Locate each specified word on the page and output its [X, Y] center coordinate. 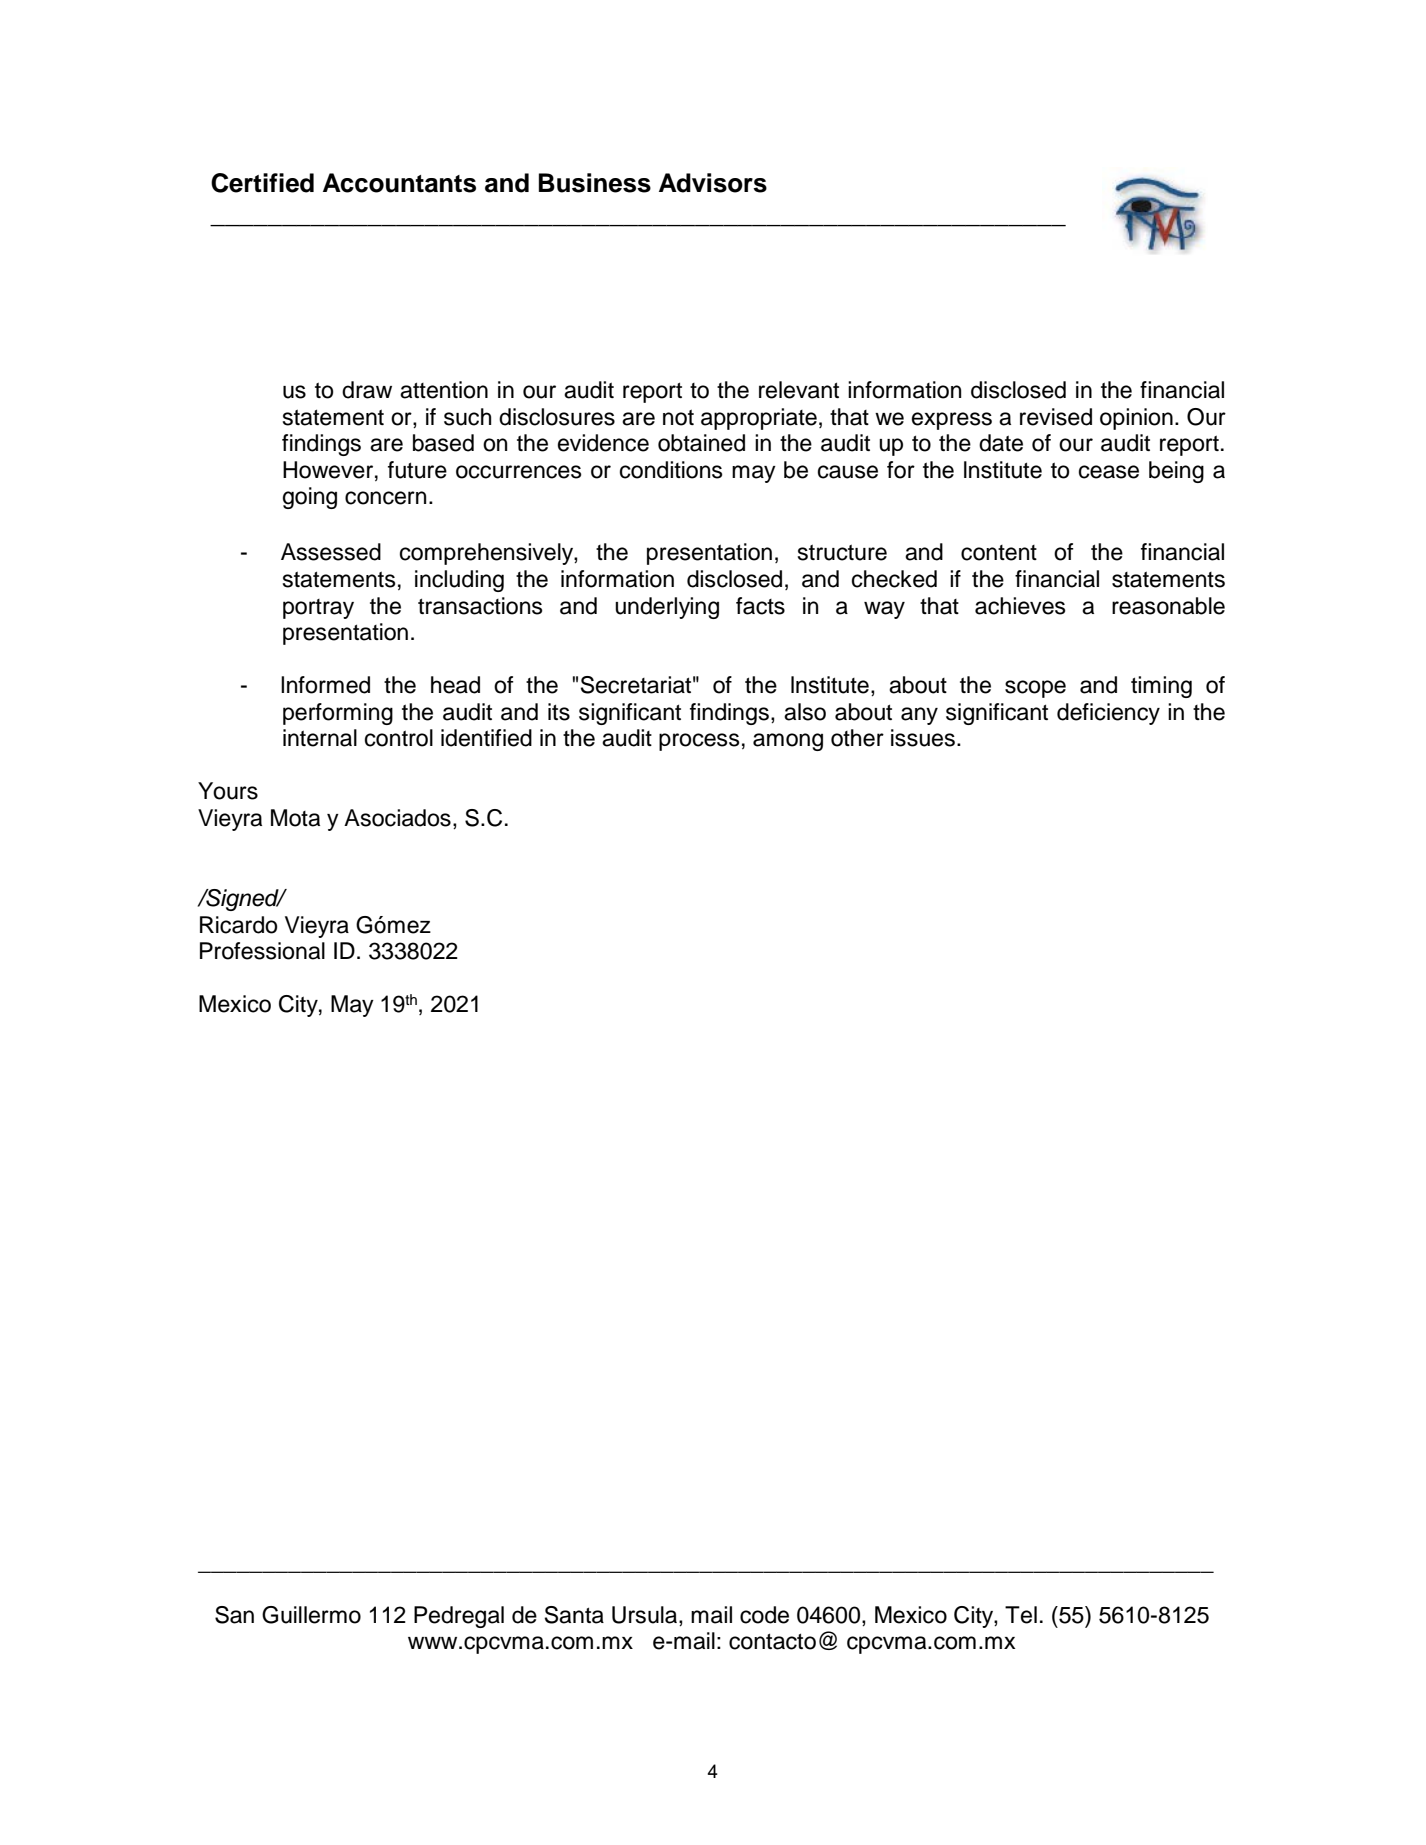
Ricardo [238, 925]
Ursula [646, 1616]
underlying [667, 608]
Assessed [331, 552]
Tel [1021, 1615]
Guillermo [311, 1615]
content [999, 553]
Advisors [713, 183]
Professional [262, 951]
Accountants [399, 183]
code [764, 1615]
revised [1056, 417]
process [699, 742]
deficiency [1108, 714]
